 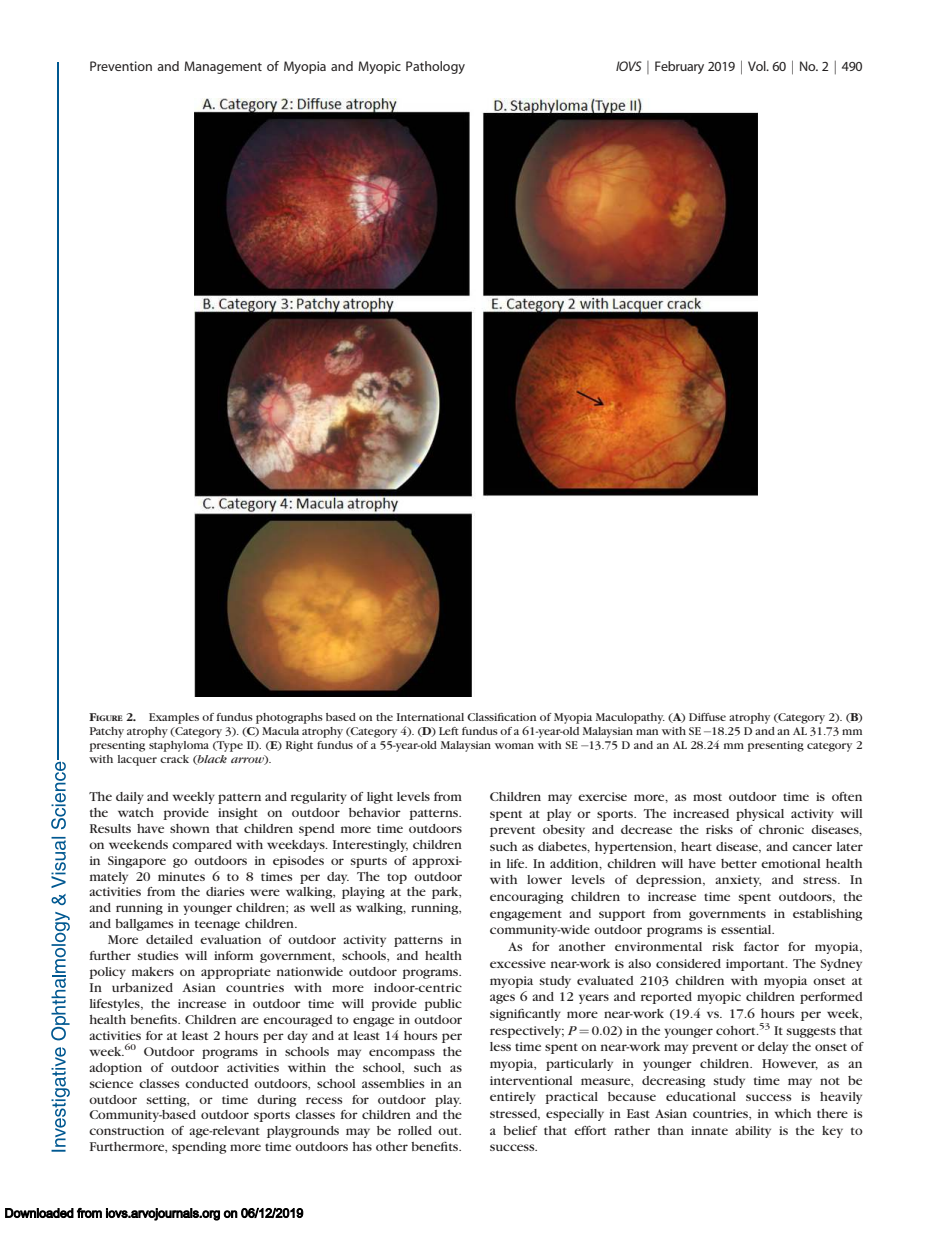 What do you see at coordinates (107, 732) in the screenshot?
I see `Patchy` at bounding box center [107, 732].
